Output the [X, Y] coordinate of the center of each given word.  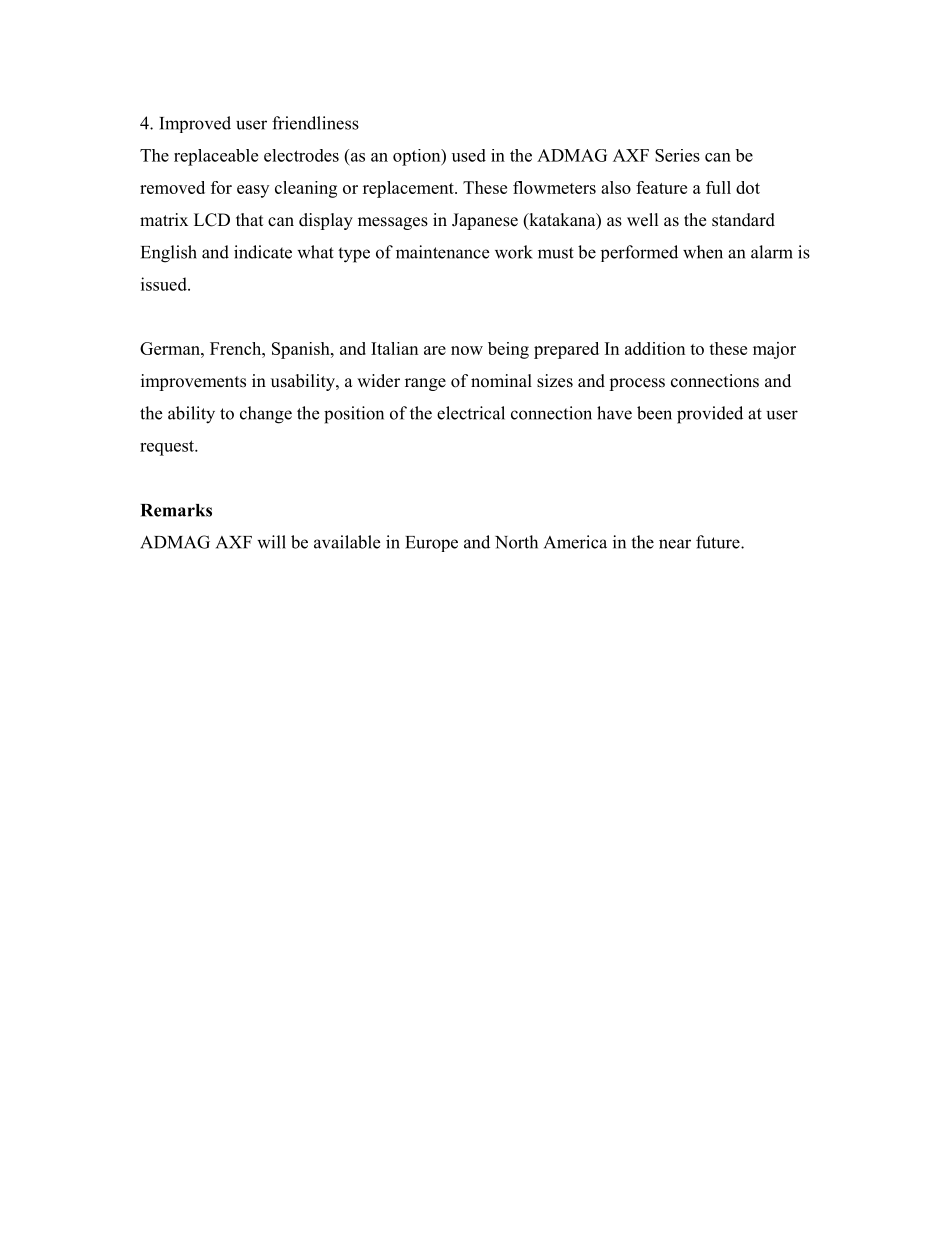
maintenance [442, 252]
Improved [195, 124]
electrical [471, 413]
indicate [263, 252]
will [271, 542]
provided [710, 415]
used [469, 155]
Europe [431, 544]
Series [677, 155]
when [703, 252]
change [266, 415]
